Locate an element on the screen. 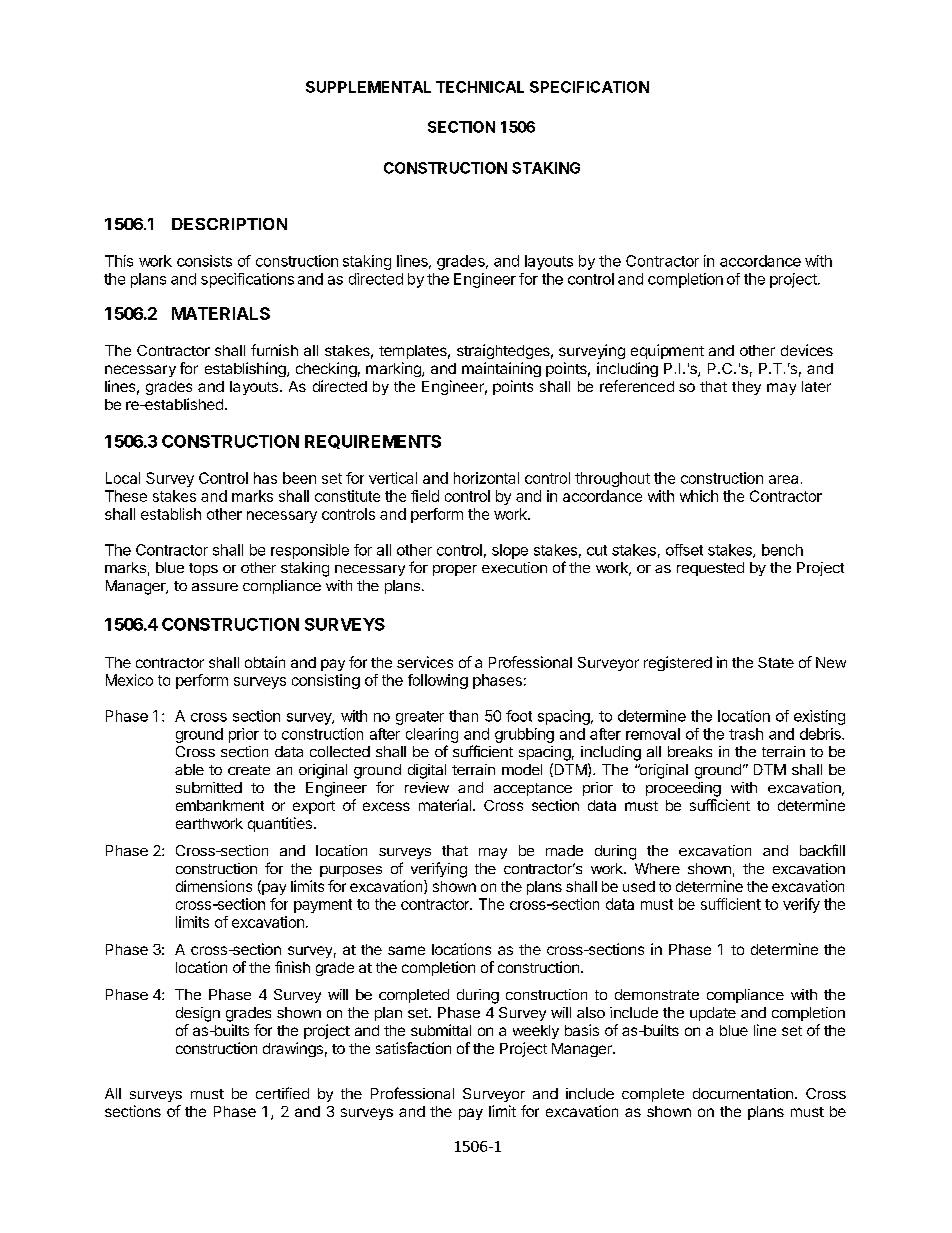  Local is located at coordinates (123, 478).
